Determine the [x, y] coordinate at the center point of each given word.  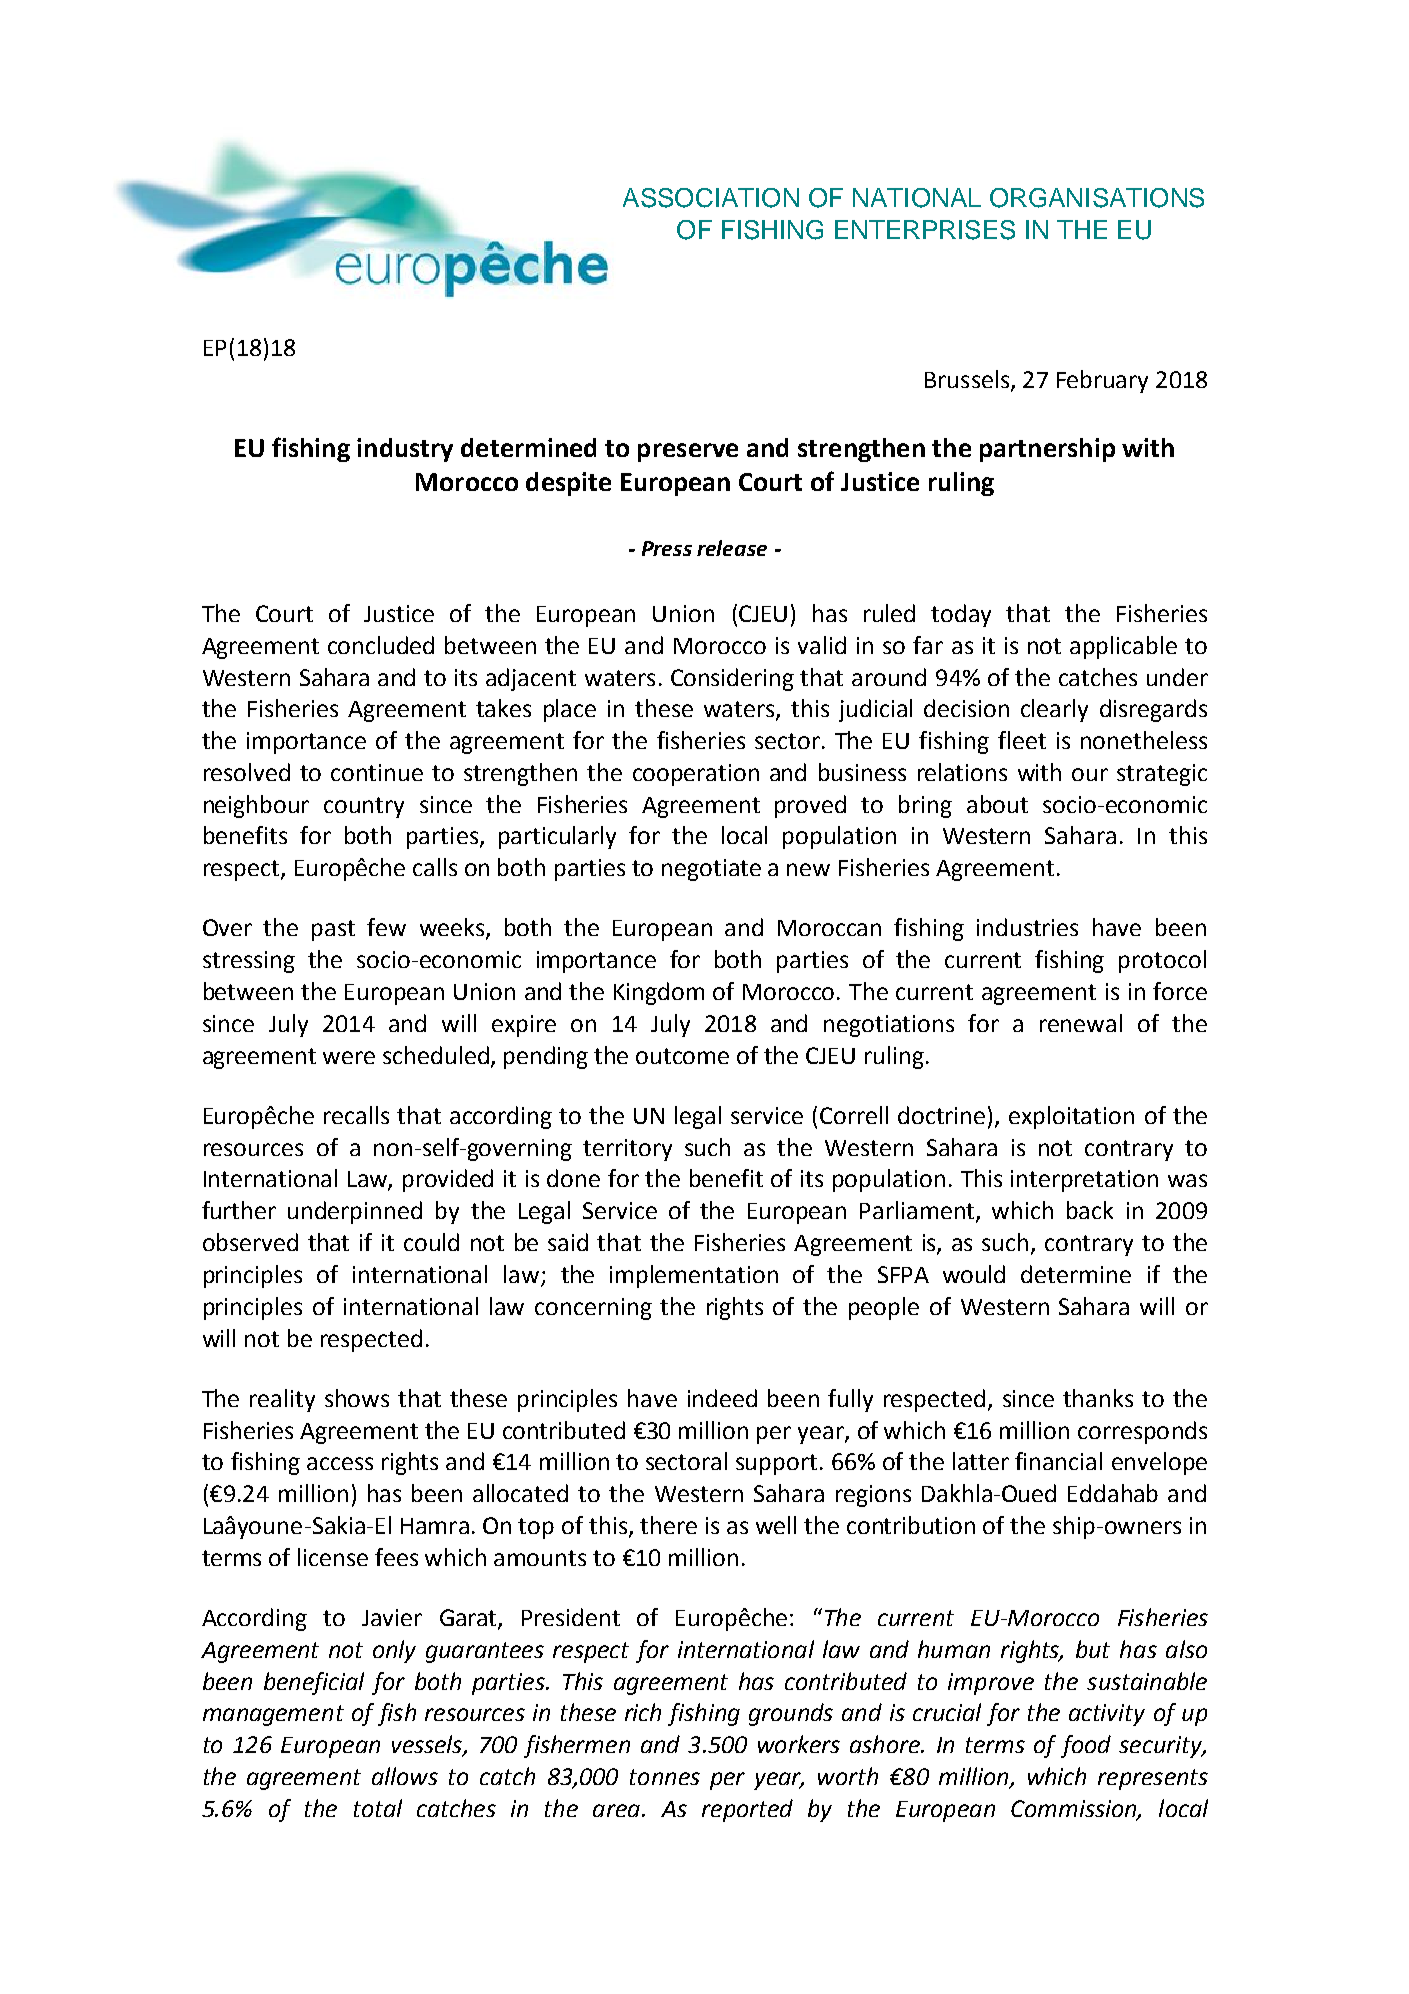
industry [405, 450]
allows [405, 1776]
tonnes [665, 1777]
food [1086, 1746]
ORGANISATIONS [1097, 198]
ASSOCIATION [711, 198]
